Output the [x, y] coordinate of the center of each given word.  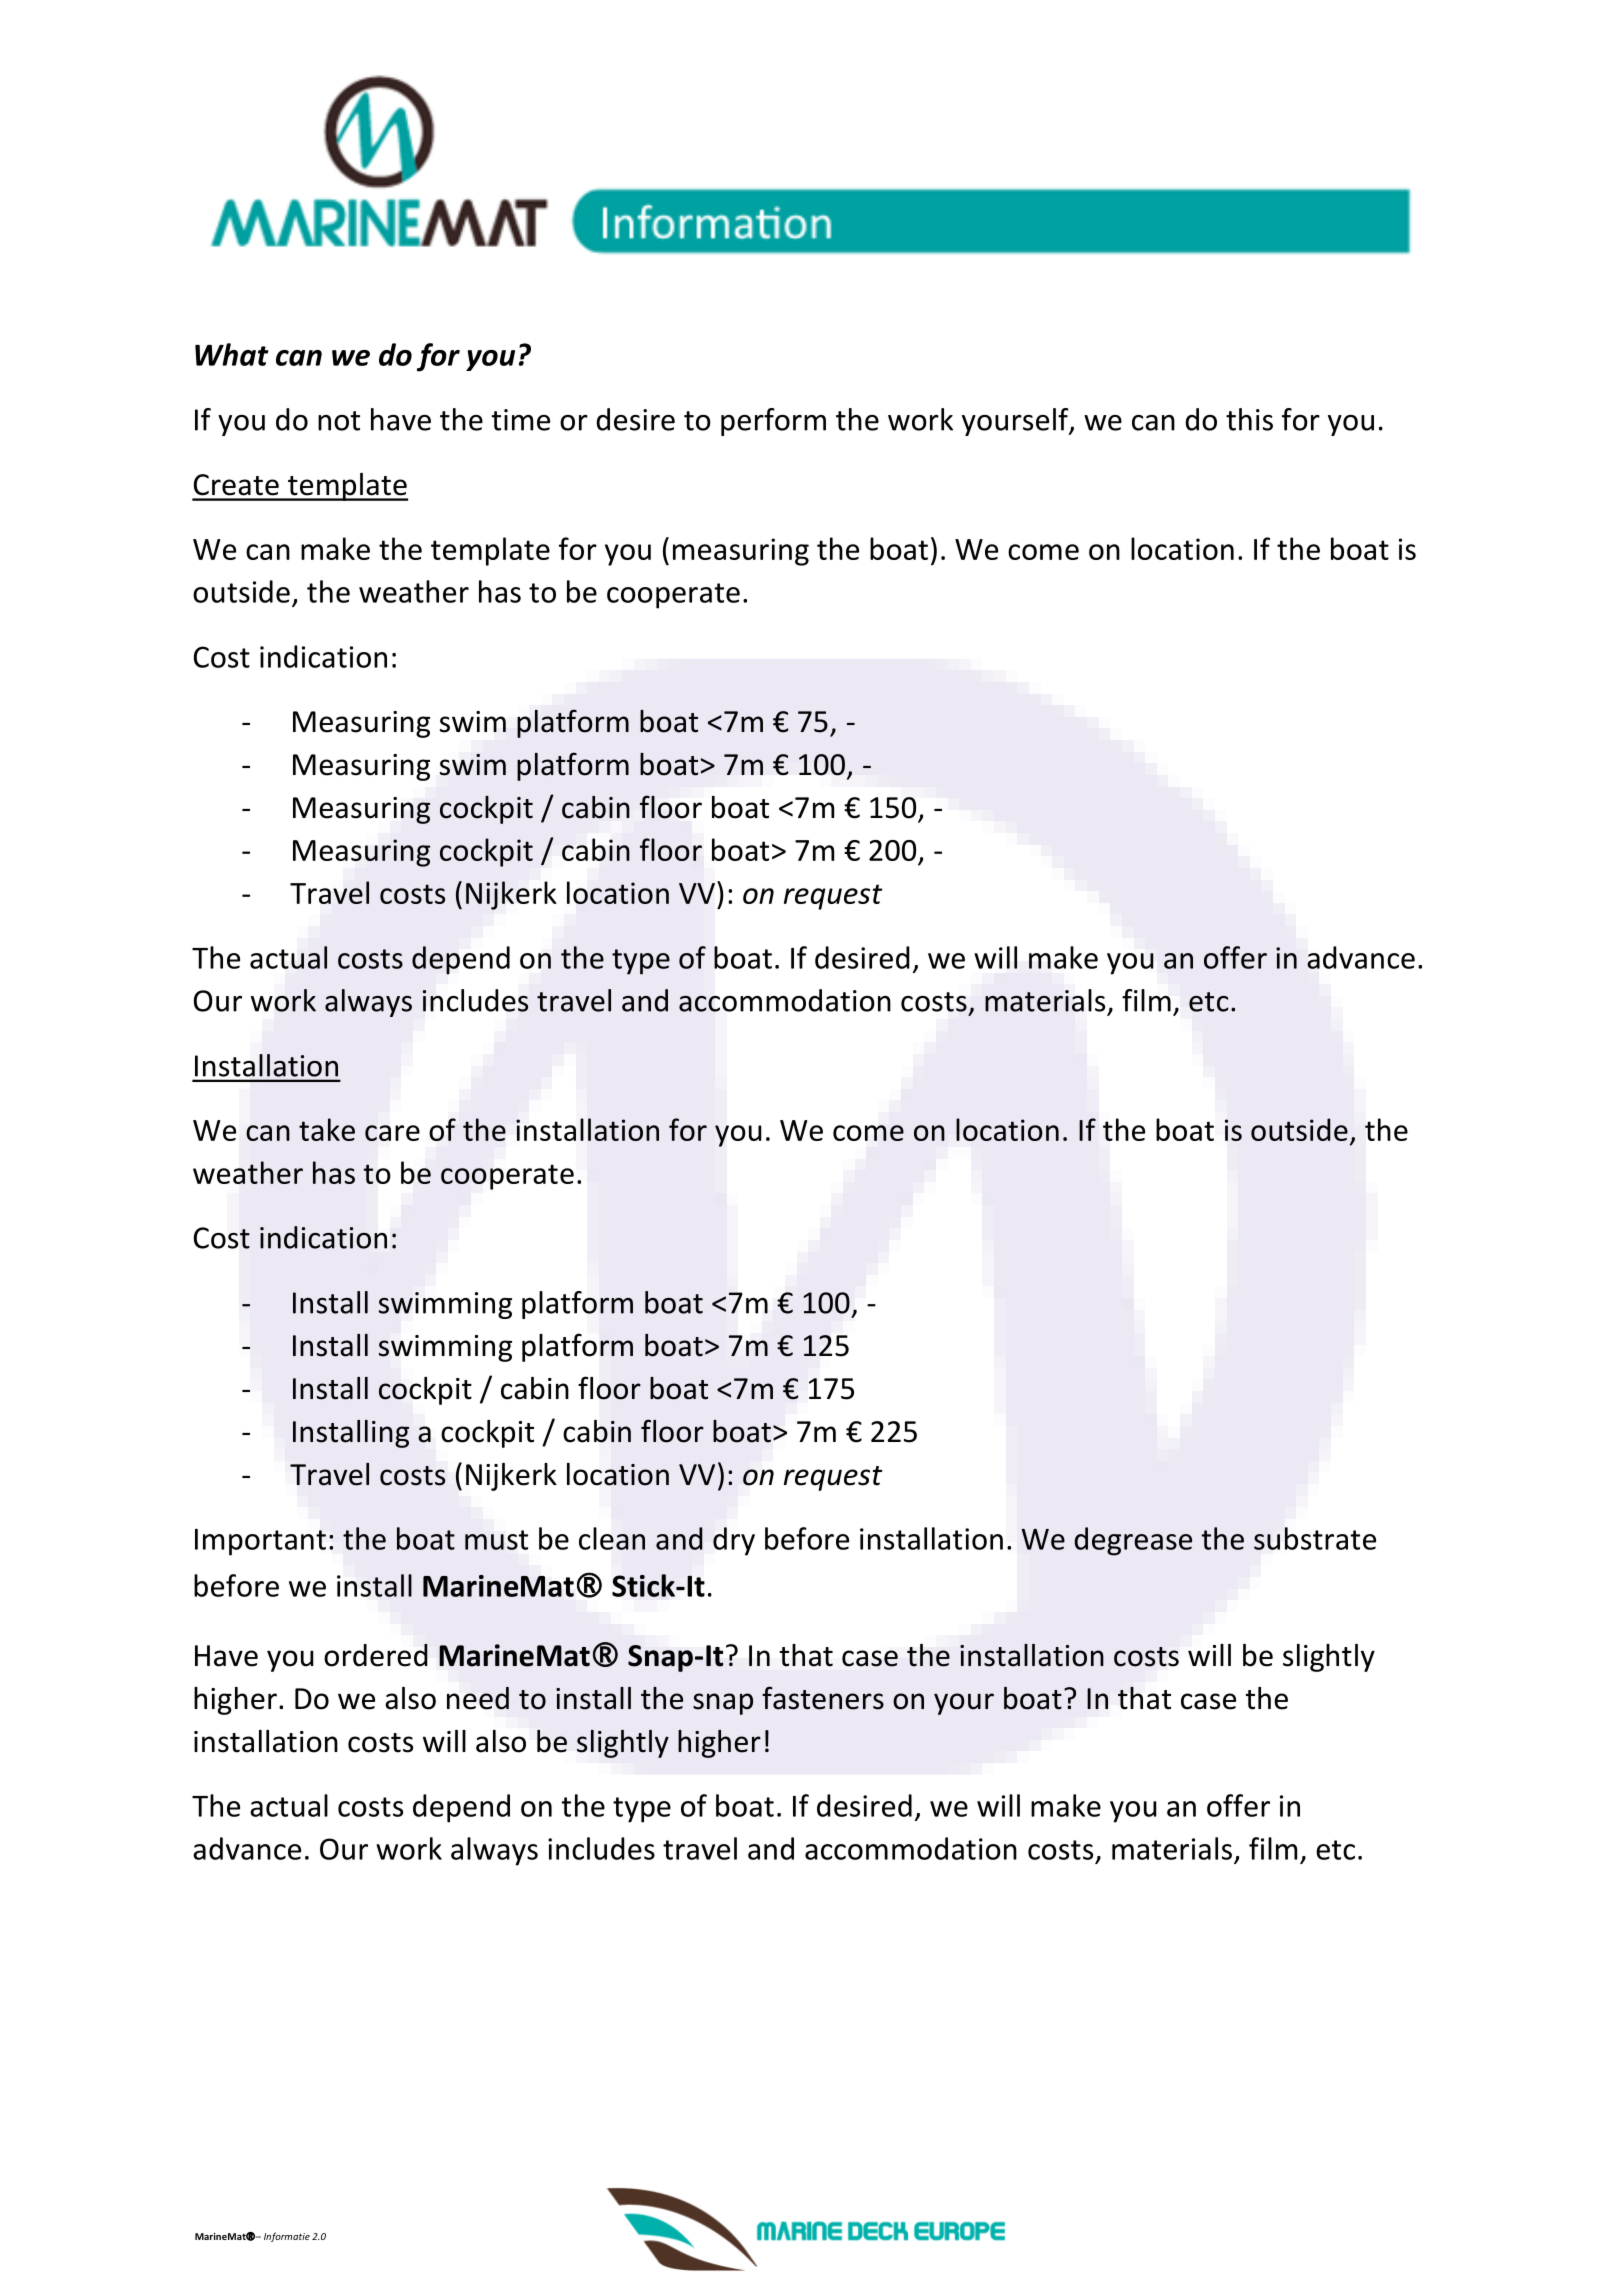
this [1249, 419]
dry [734, 1541]
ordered [376, 1655]
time [521, 420]
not [339, 421]
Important [260, 1542]
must [496, 1540]
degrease [1133, 1541]
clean [612, 1538]
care [392, 1133]
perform [773, 422]
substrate [1315, 1538]
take [327, 1129]
